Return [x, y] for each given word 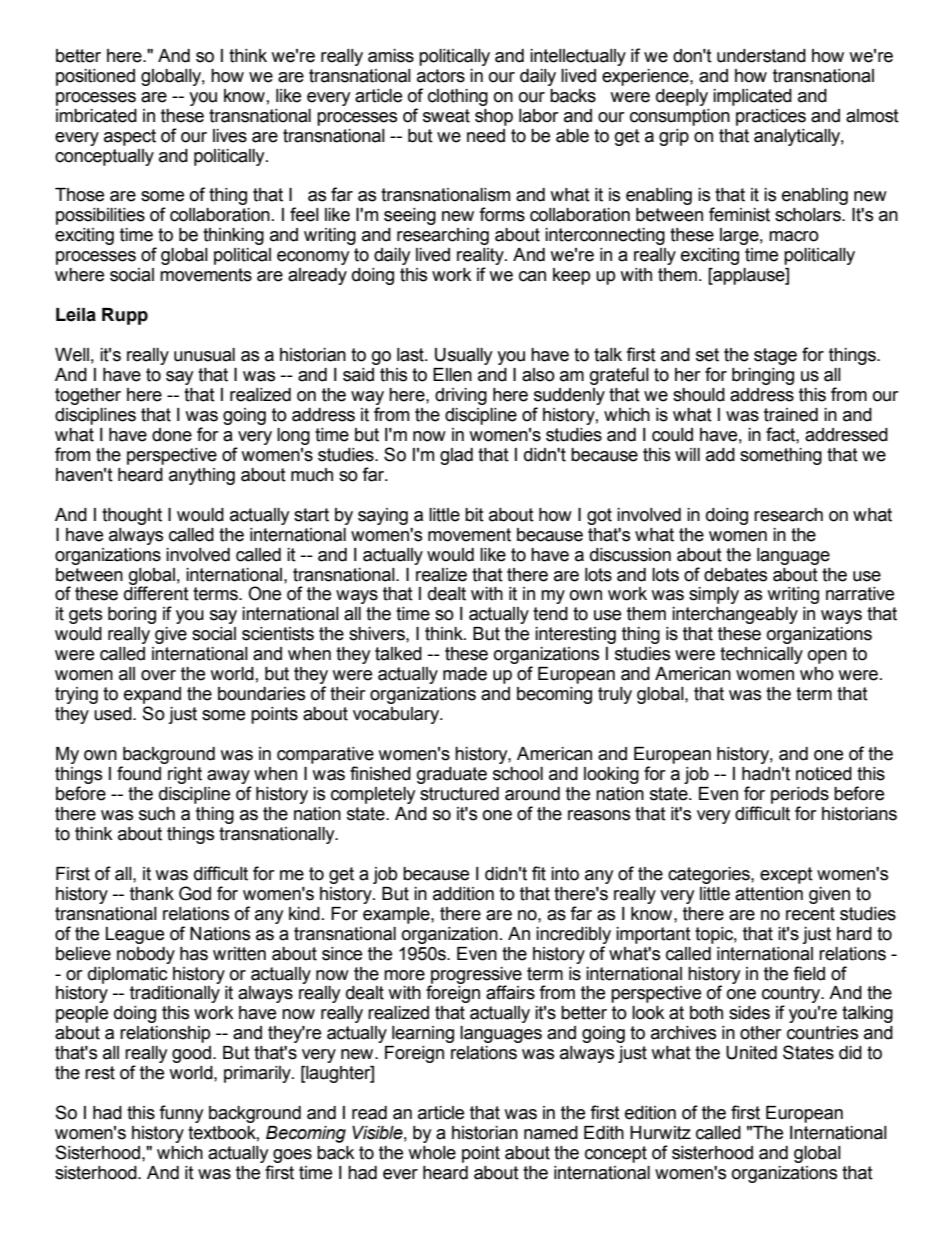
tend [550, 614]
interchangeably [735, 615]
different [156, 593]
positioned [95, 77]
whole [432, 1153]
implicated [752, 97]
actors [441, 76]
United [751, 1053]
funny [182, 1114]
